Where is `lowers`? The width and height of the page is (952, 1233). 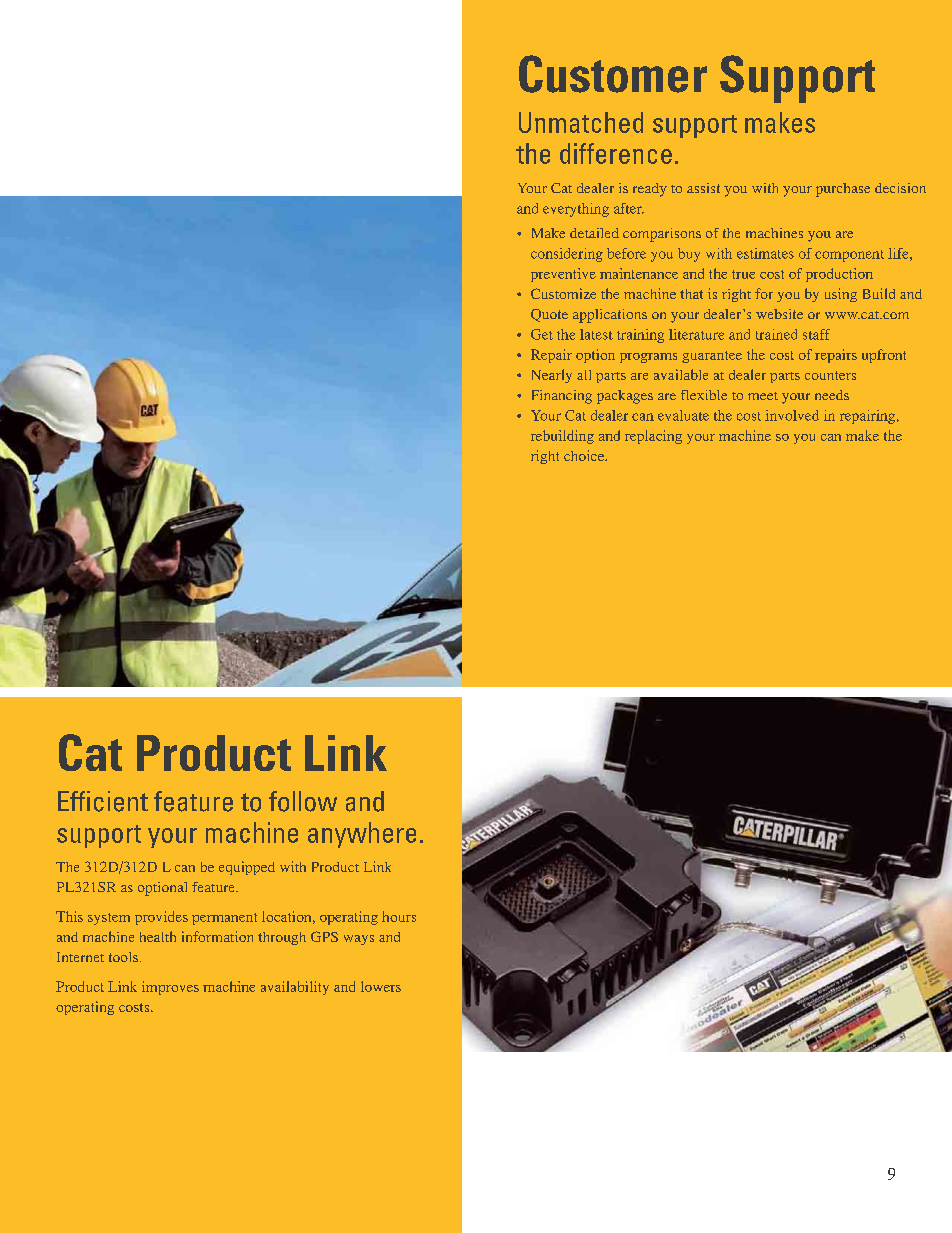 lowers is located at coordinates (381, 986).
